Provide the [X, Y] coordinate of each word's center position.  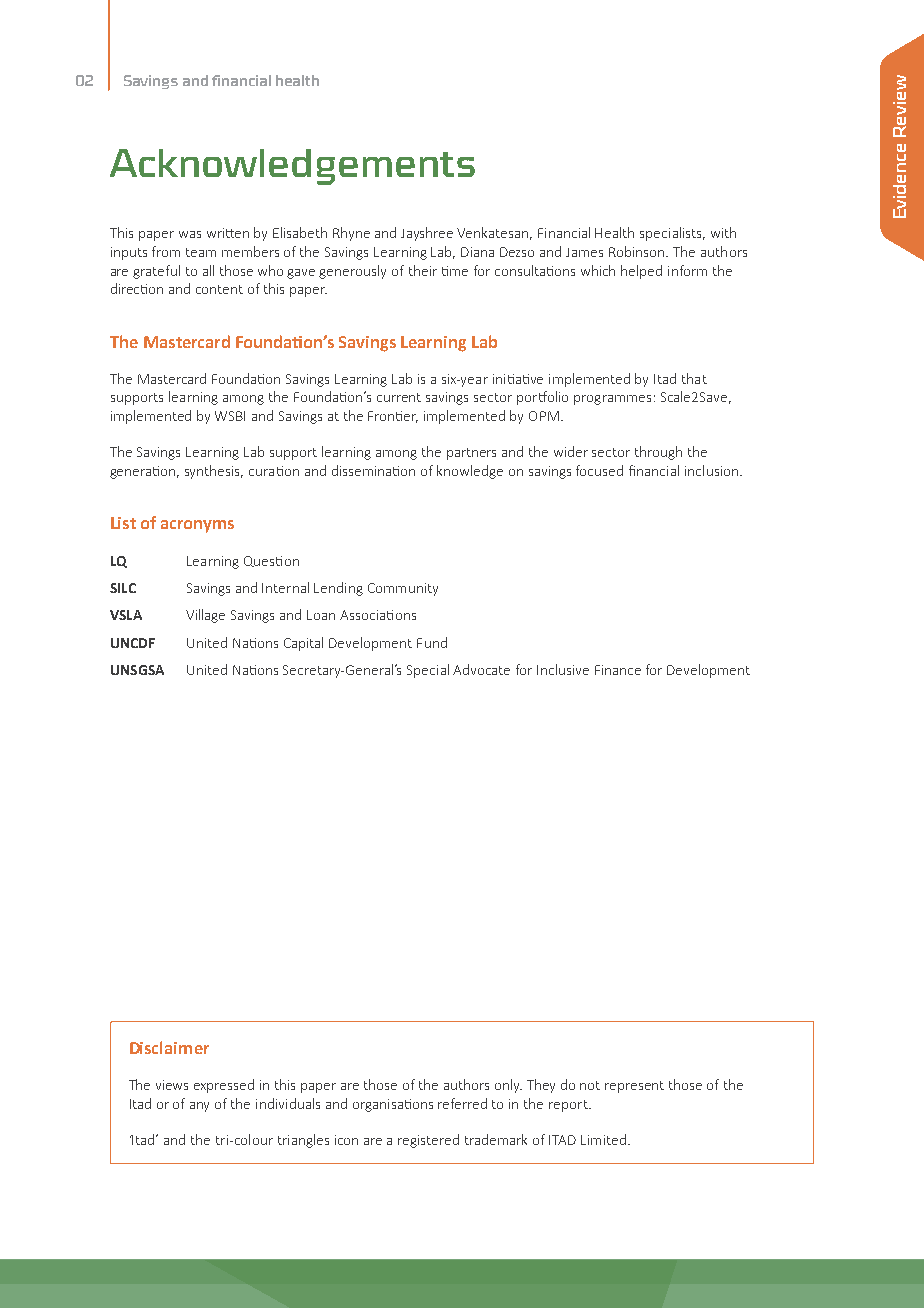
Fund [432, 642]
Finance [618, 670]
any [199, 1107]
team [201, 252]
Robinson [638, 251]
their [423, 270]
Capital [303, 644]
